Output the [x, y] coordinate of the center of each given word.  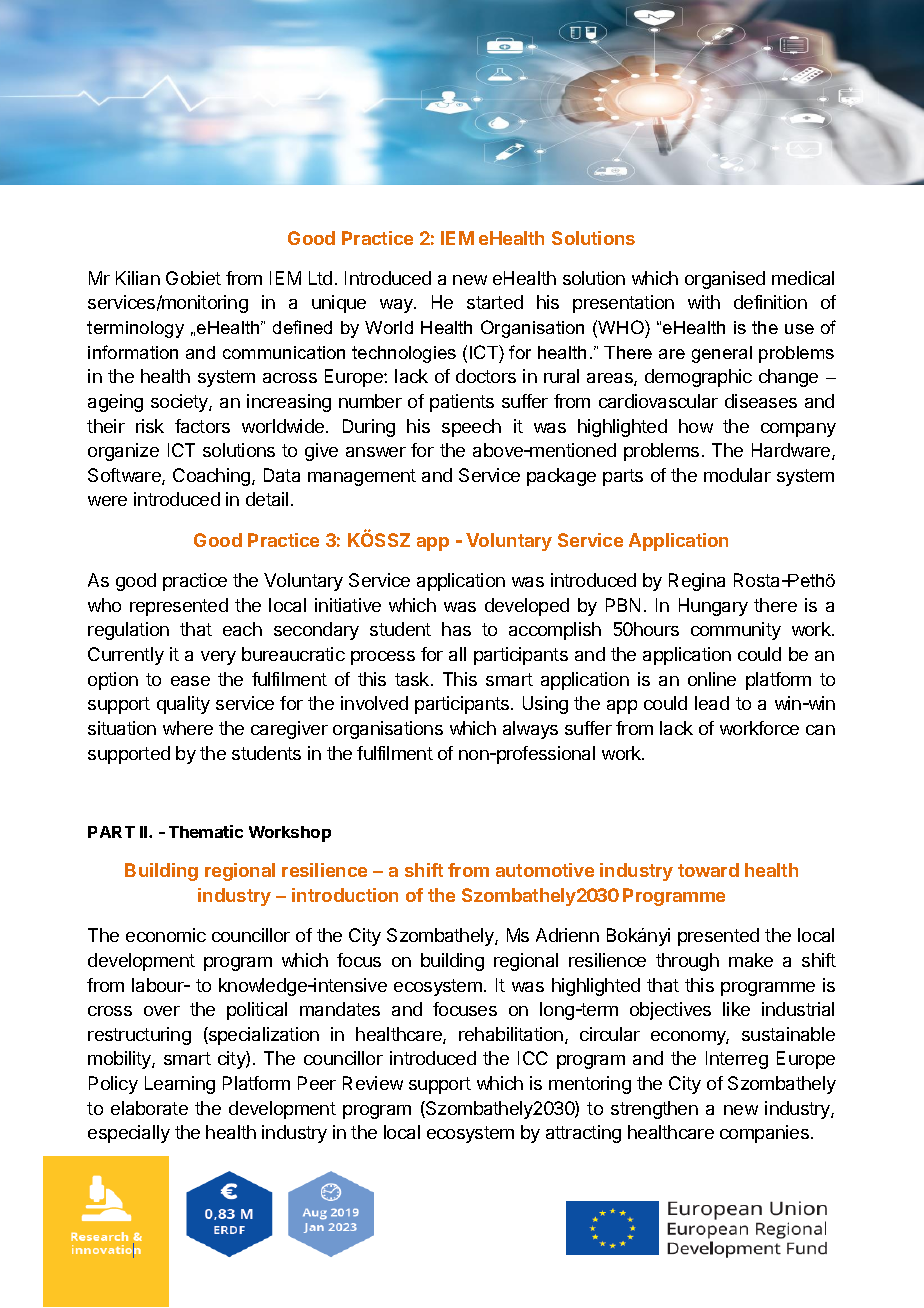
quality [183, 705]
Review [373, 1083]
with [704, 302]
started [495, 302]
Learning [180, 1085]
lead [712, 703]
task [413, 679]
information [133, 352]
